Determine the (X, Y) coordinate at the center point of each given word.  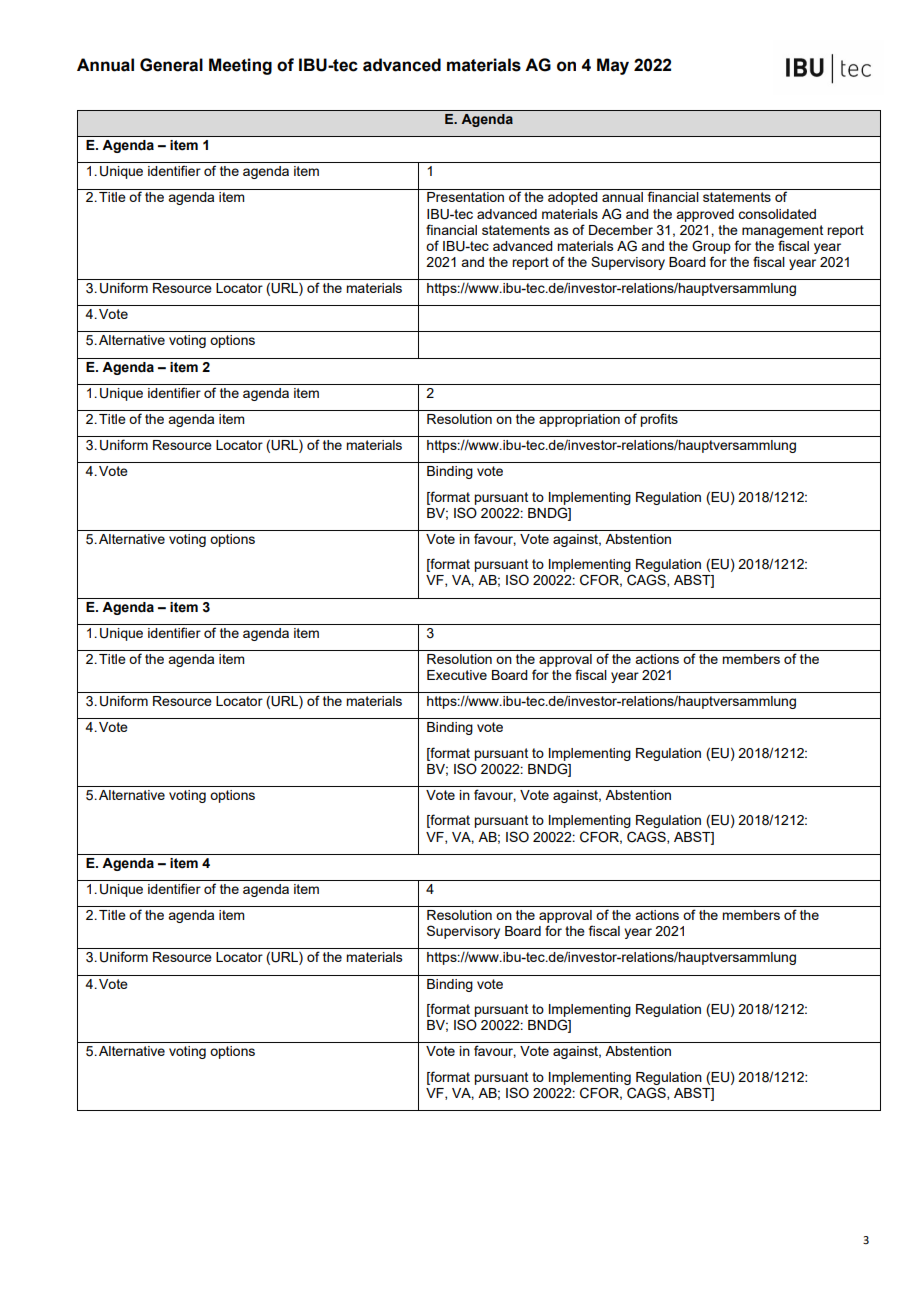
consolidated (777, 214)
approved (705, 215)
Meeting (240, 66)
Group (711, 247)
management (782, 231)
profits (659, 420)
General (171, 65)
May (613, 66)
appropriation (579, 420)
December (621, 230)
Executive (457, 675)
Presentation (465, 197)
